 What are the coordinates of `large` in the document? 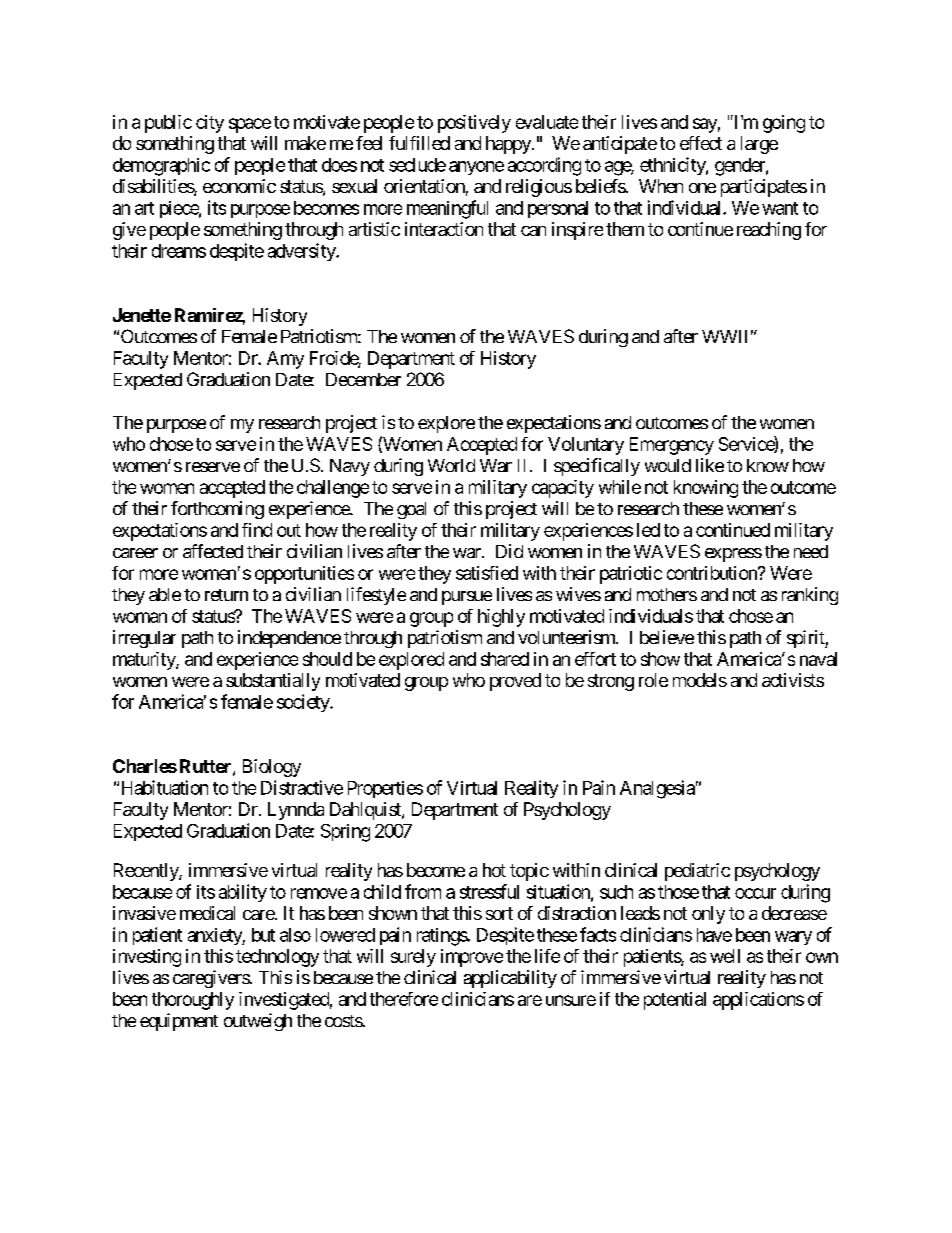 It's located at (759, 145).
